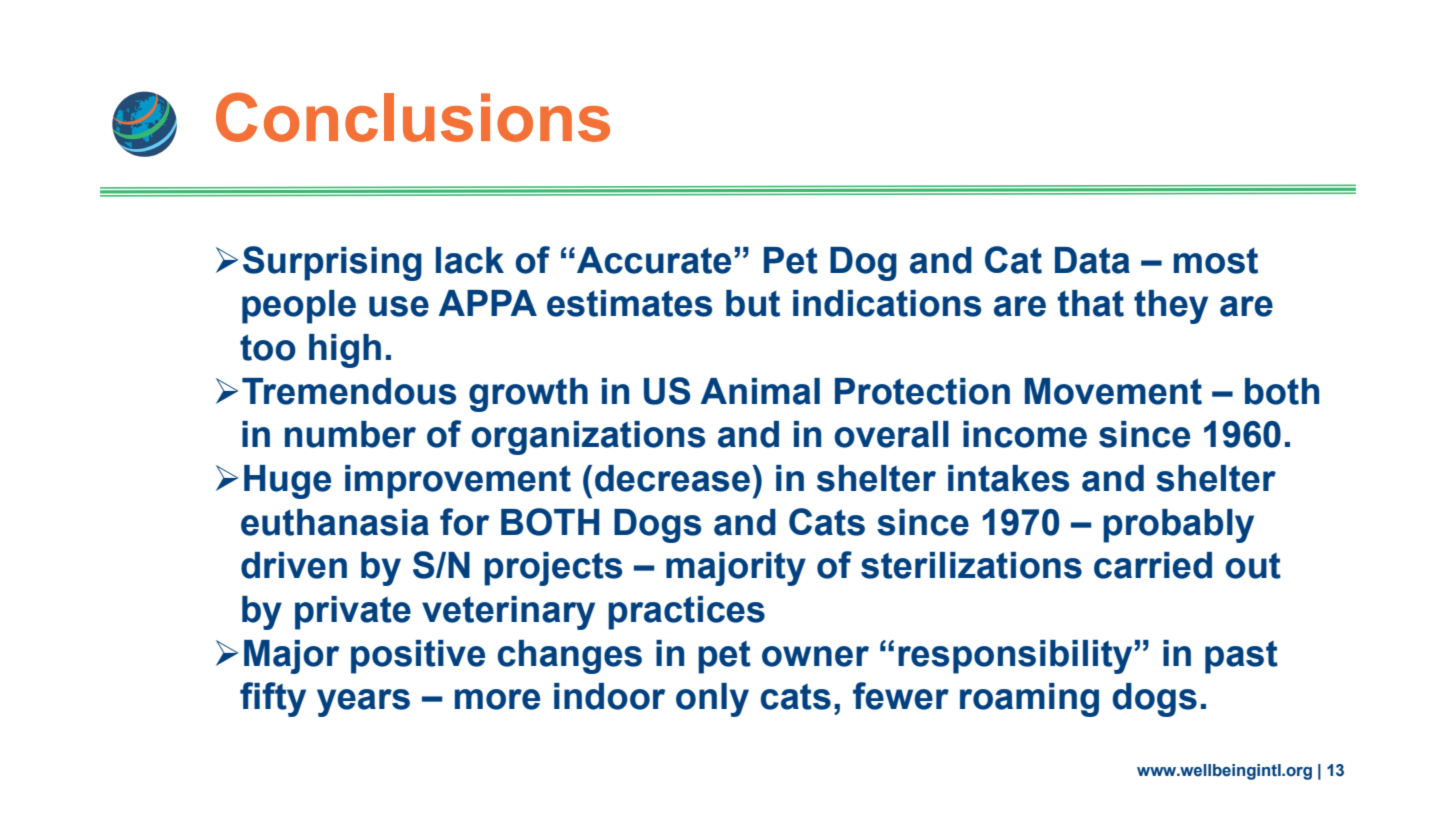  What do you see at coordinates (1216, 261) in the screenshot?
I see `most` at bounding box center [1216, 261].
